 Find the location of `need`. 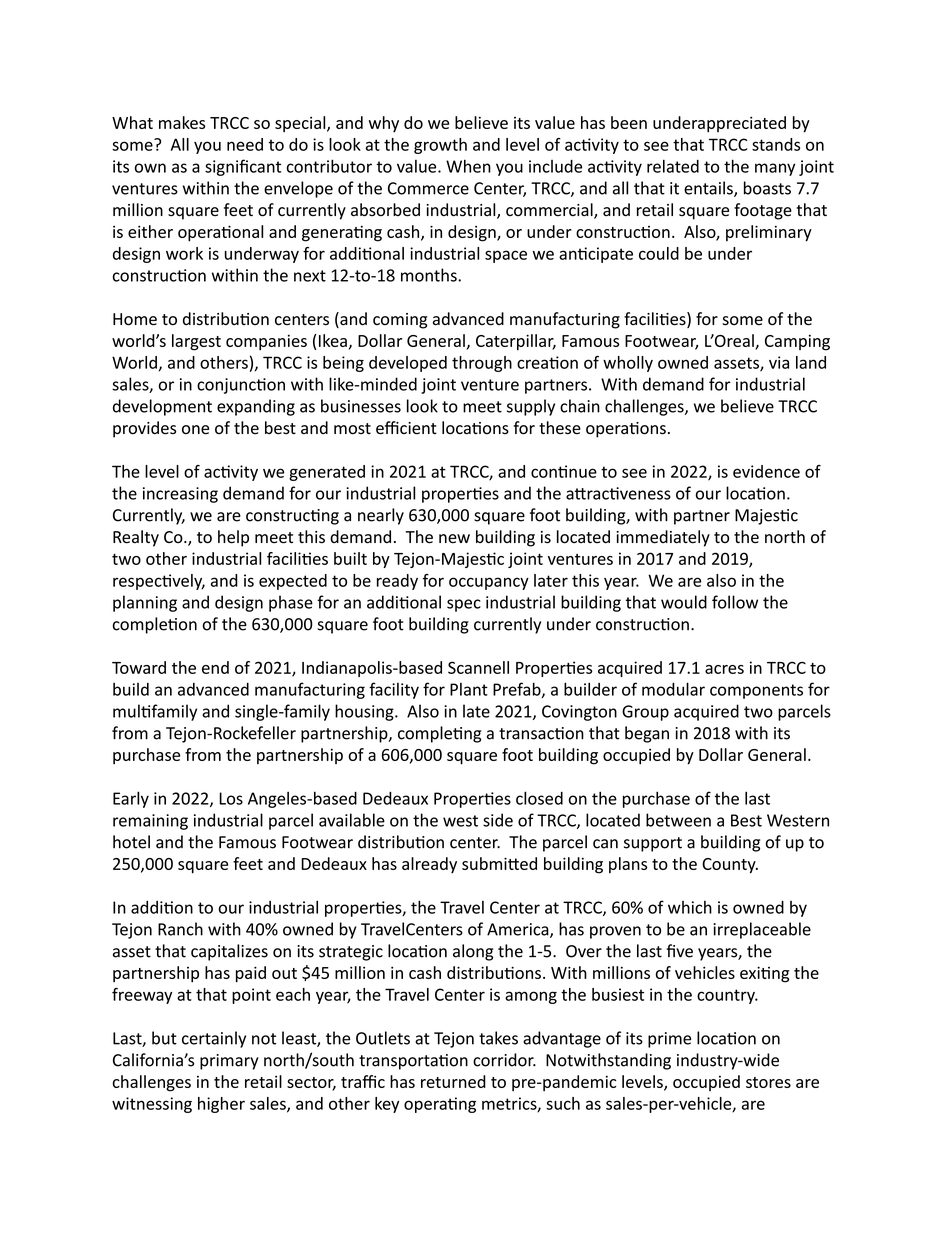

need is located at coordinates (245, 144).
